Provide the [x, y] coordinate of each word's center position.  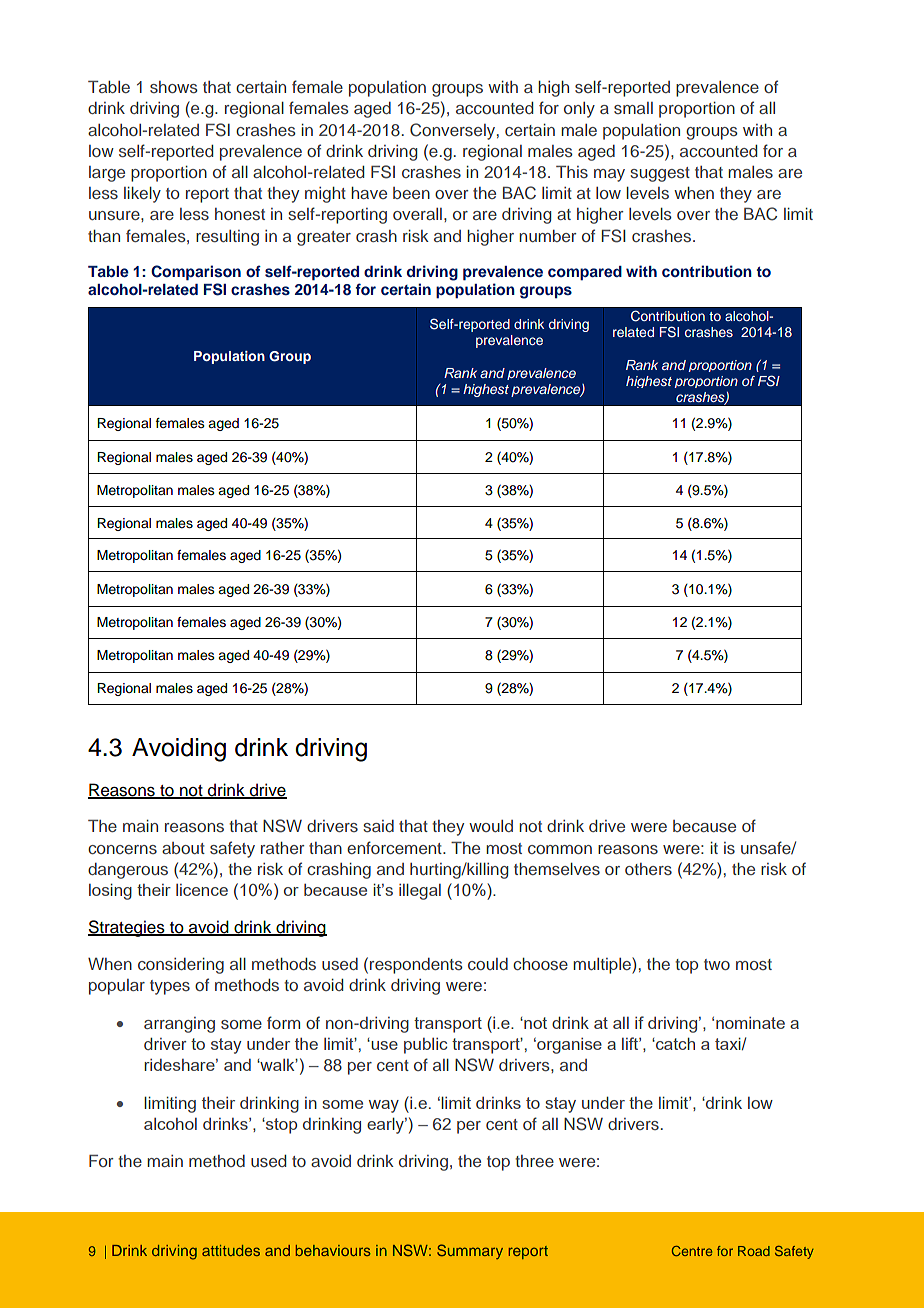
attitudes [231, 1250]
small [633, 108]
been [411, 193]
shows [174, 87]
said [378, 826]
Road [754, 1251]
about [183, 848]
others [648, 869]
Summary [470, 1251]
